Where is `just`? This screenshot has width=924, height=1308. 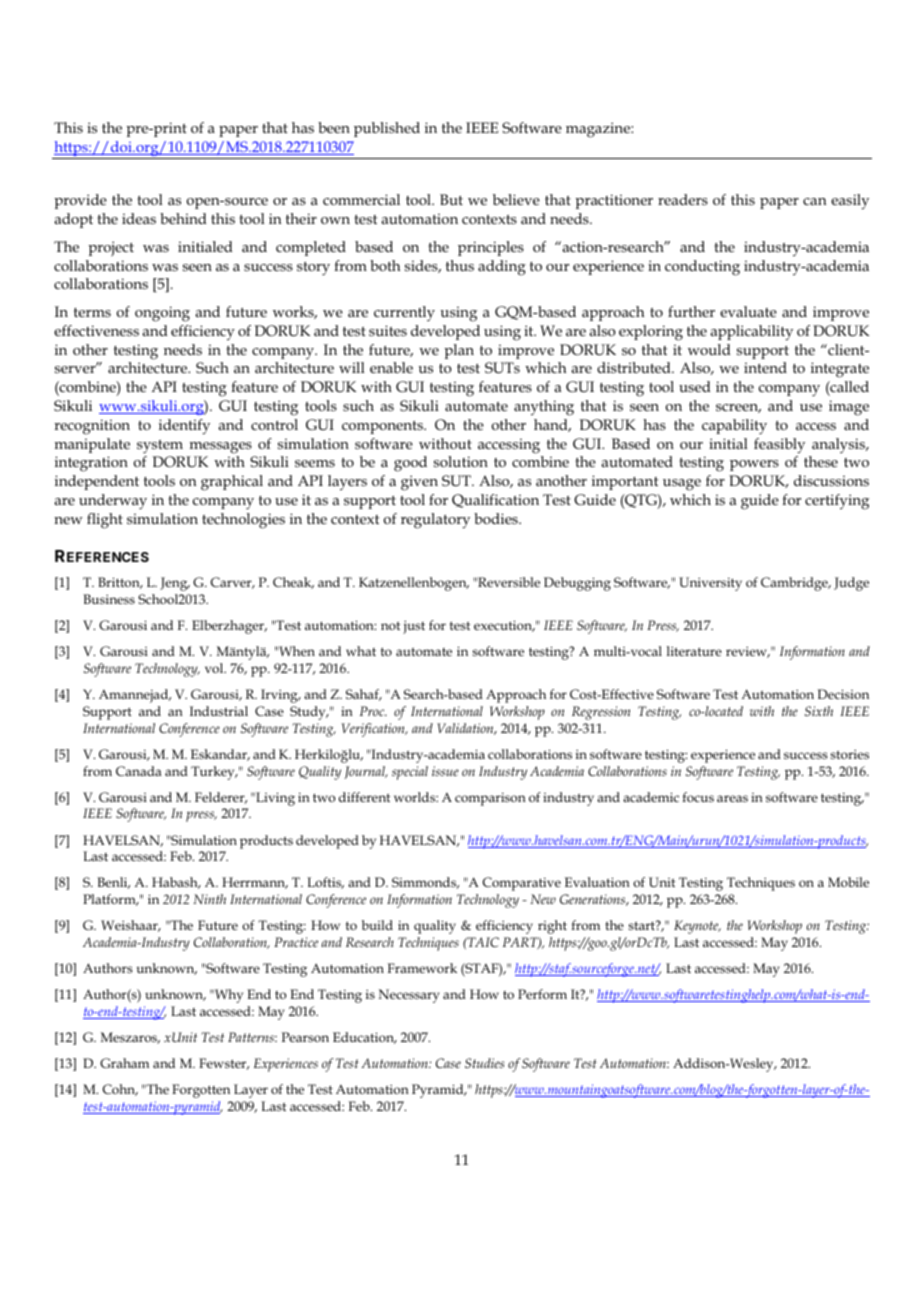 just is located at coordinates (414, 627).
